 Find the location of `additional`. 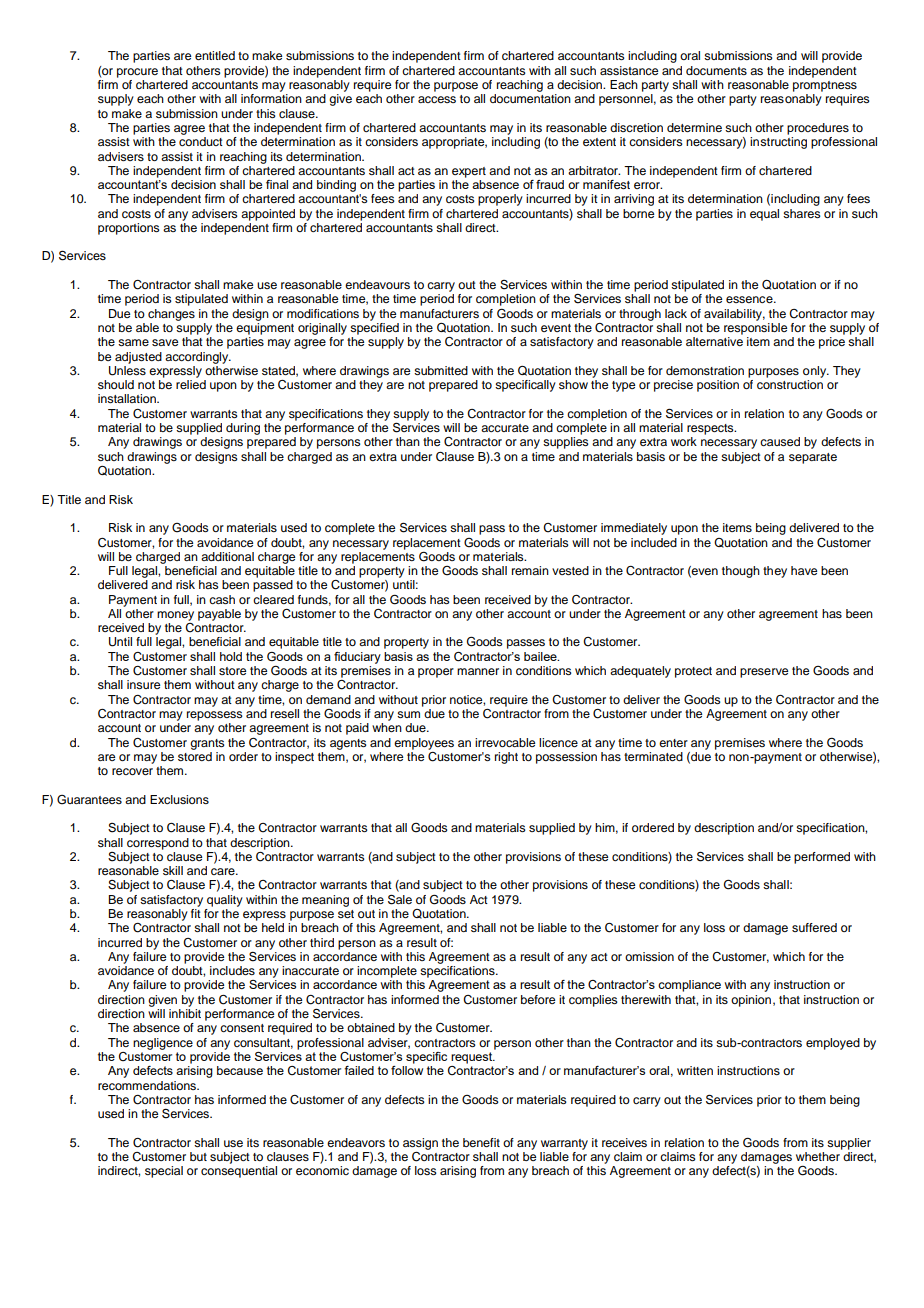

additional is located at coordinates (227, 556).
